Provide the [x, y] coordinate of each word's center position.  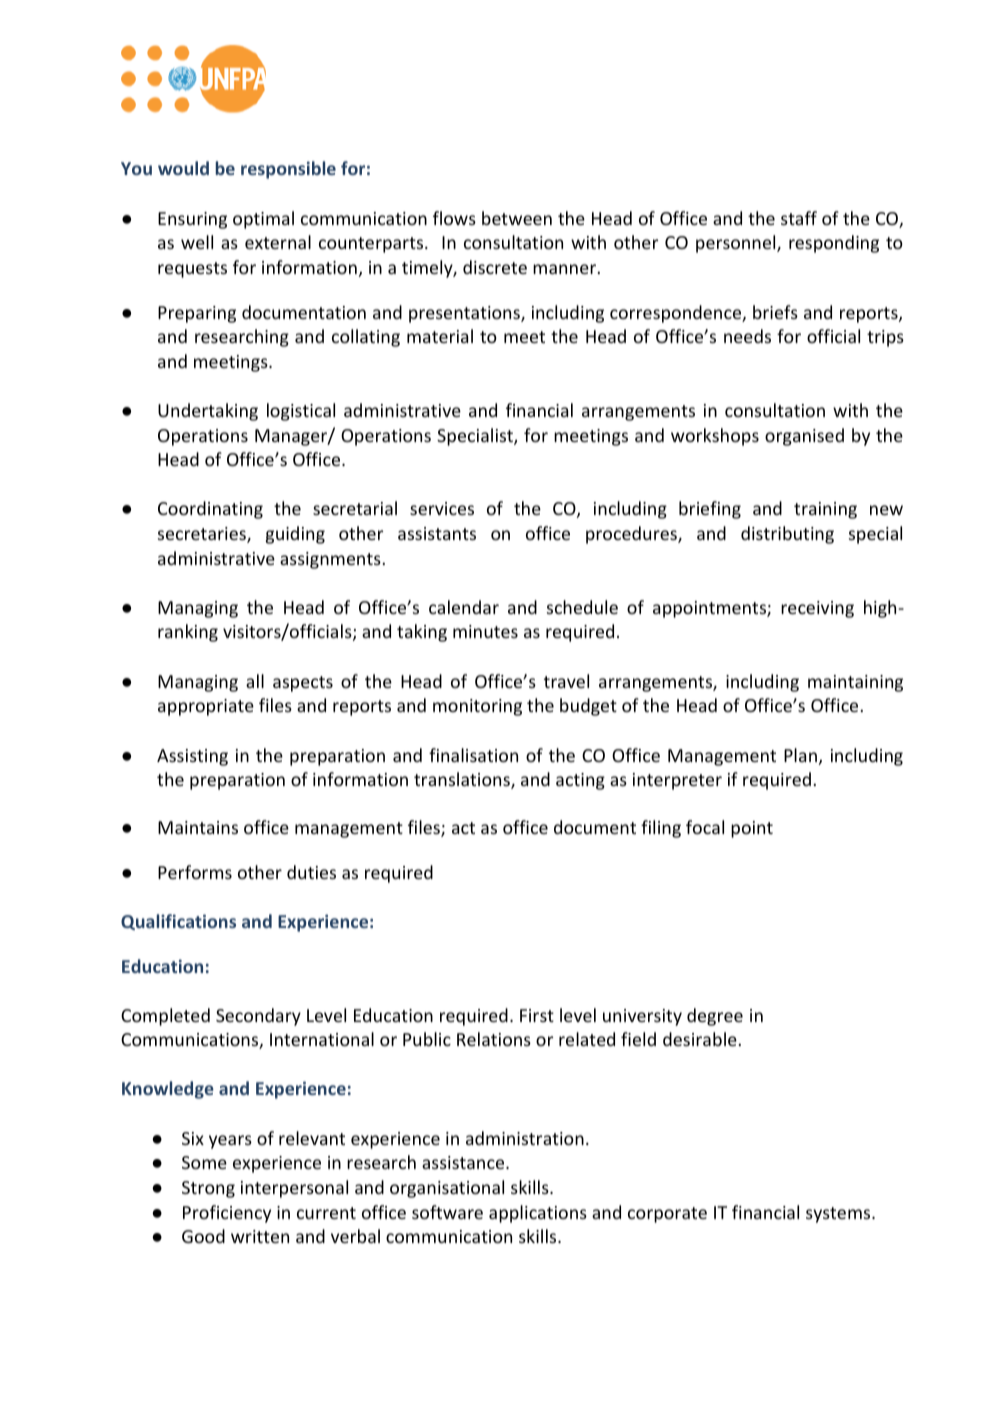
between [517, 218]
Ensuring [192, 220]
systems [839, 1215]
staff [799, 218]
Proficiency [227, 1214]
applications [538, 1214]
